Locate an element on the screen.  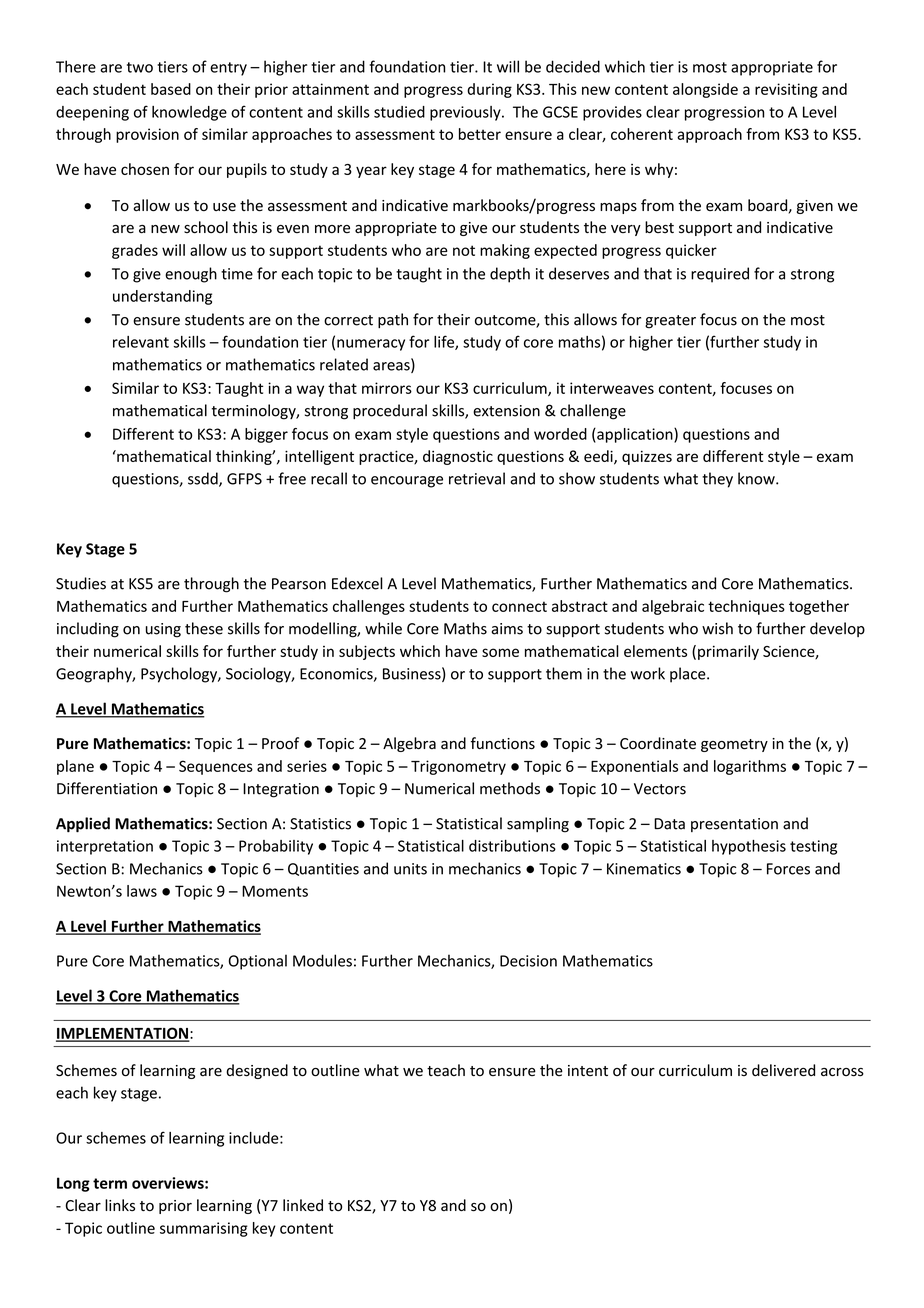
Forces is located at coordinates (788, 869).
